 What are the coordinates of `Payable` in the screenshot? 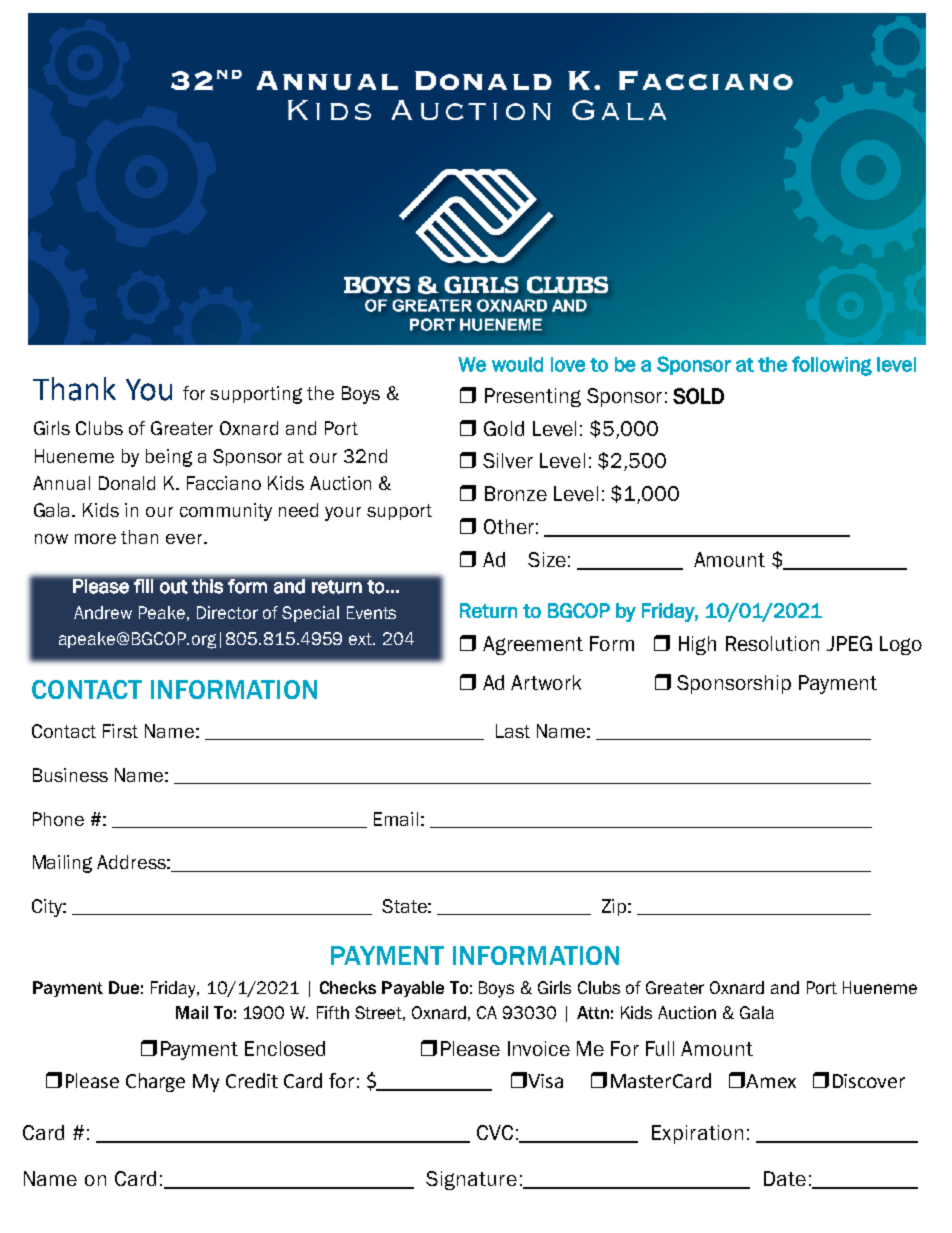 It's located at (413, 989).
